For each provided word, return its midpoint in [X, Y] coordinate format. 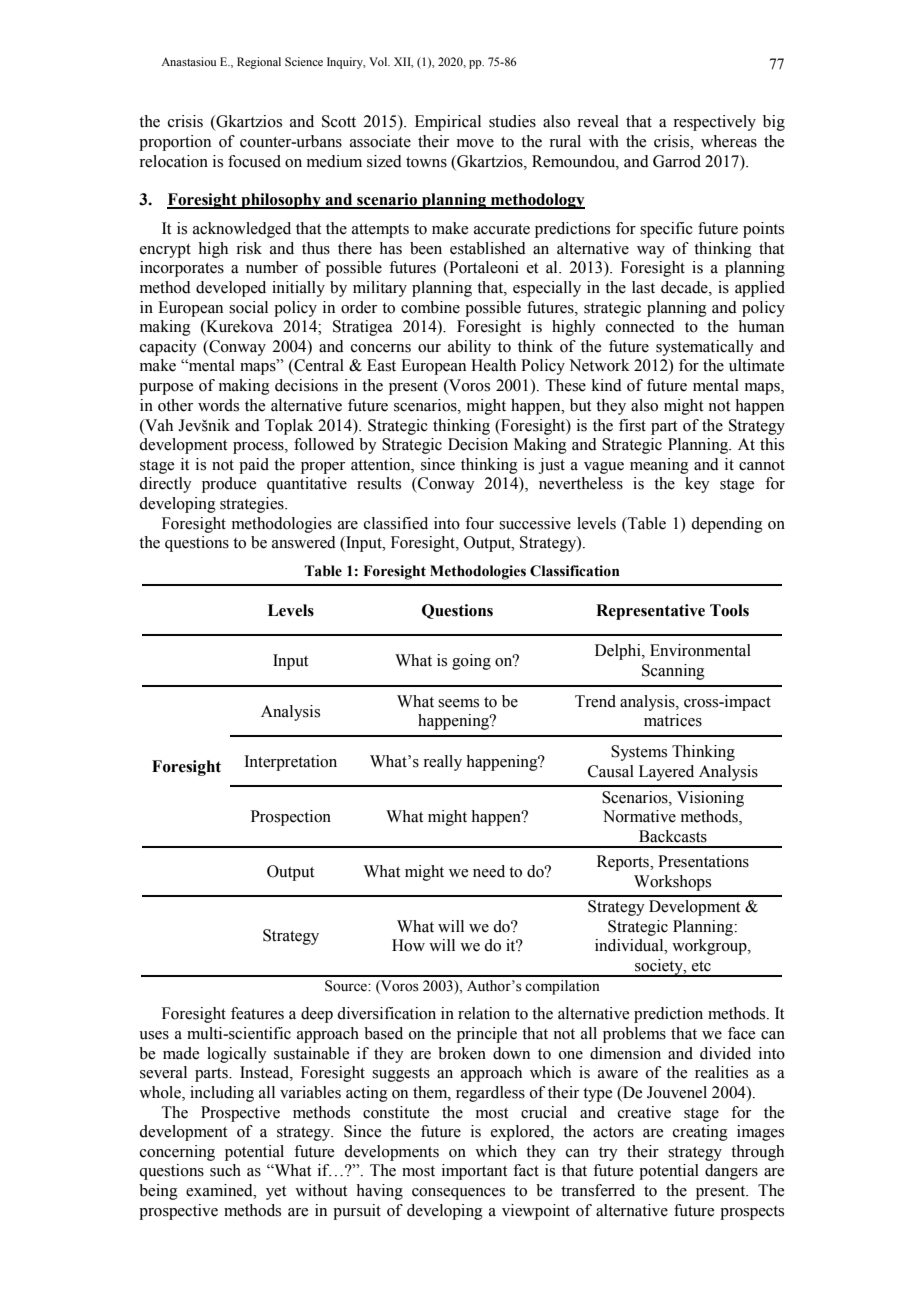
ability [469, 348]
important [474, 1172]
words [218, 405]
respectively [714, 123]
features [257, 1013]
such [225, 1170]
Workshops [672, 883]
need [489, 871]
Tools [729, 610]
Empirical [448, 123]
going [471, 662]
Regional [259, 63]
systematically [705, 348]
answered [304, 542]
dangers [731, 1172]
